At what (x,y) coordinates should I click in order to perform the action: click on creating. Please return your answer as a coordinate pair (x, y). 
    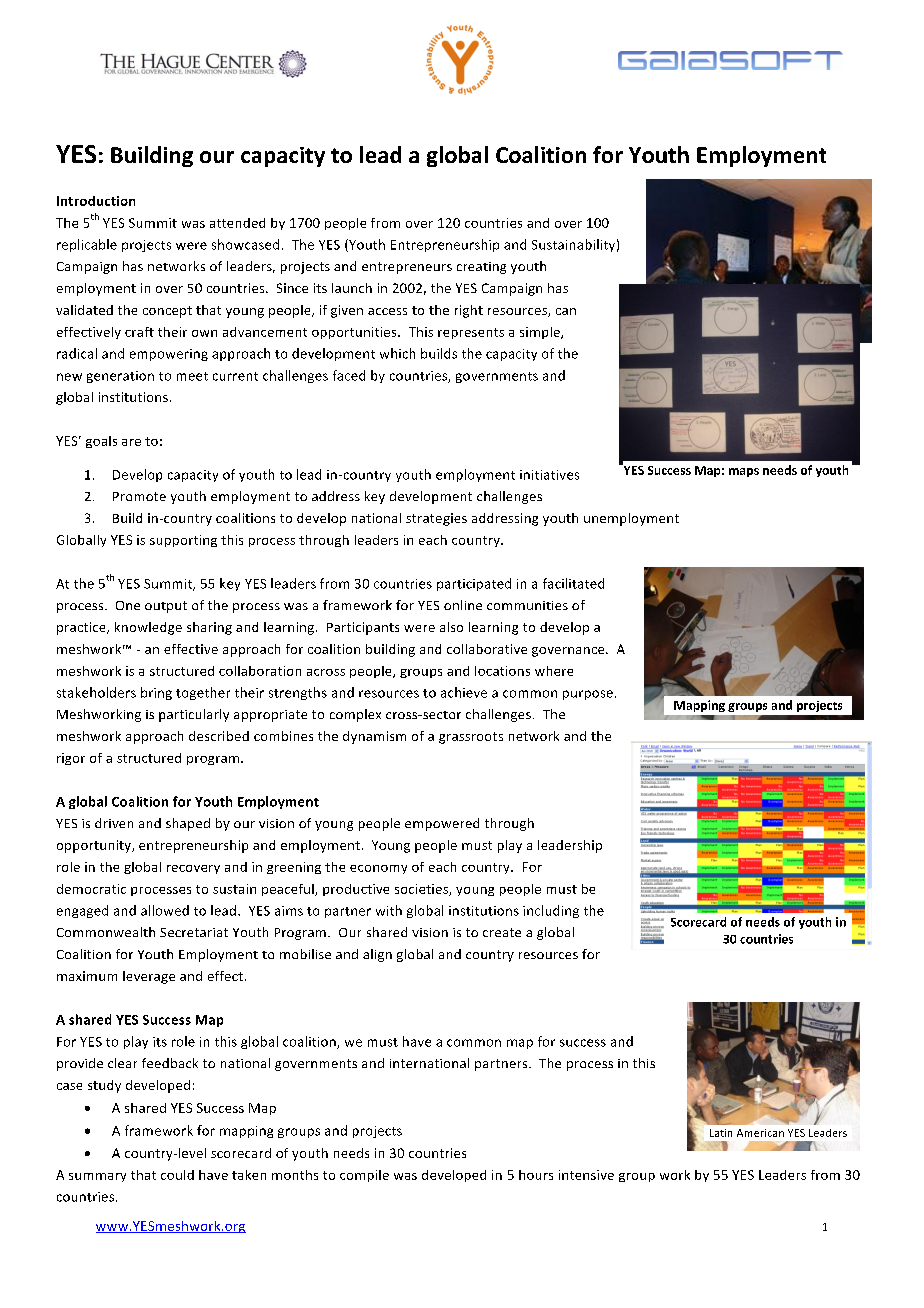
    Looking at the image, I should click on (481, 268).
